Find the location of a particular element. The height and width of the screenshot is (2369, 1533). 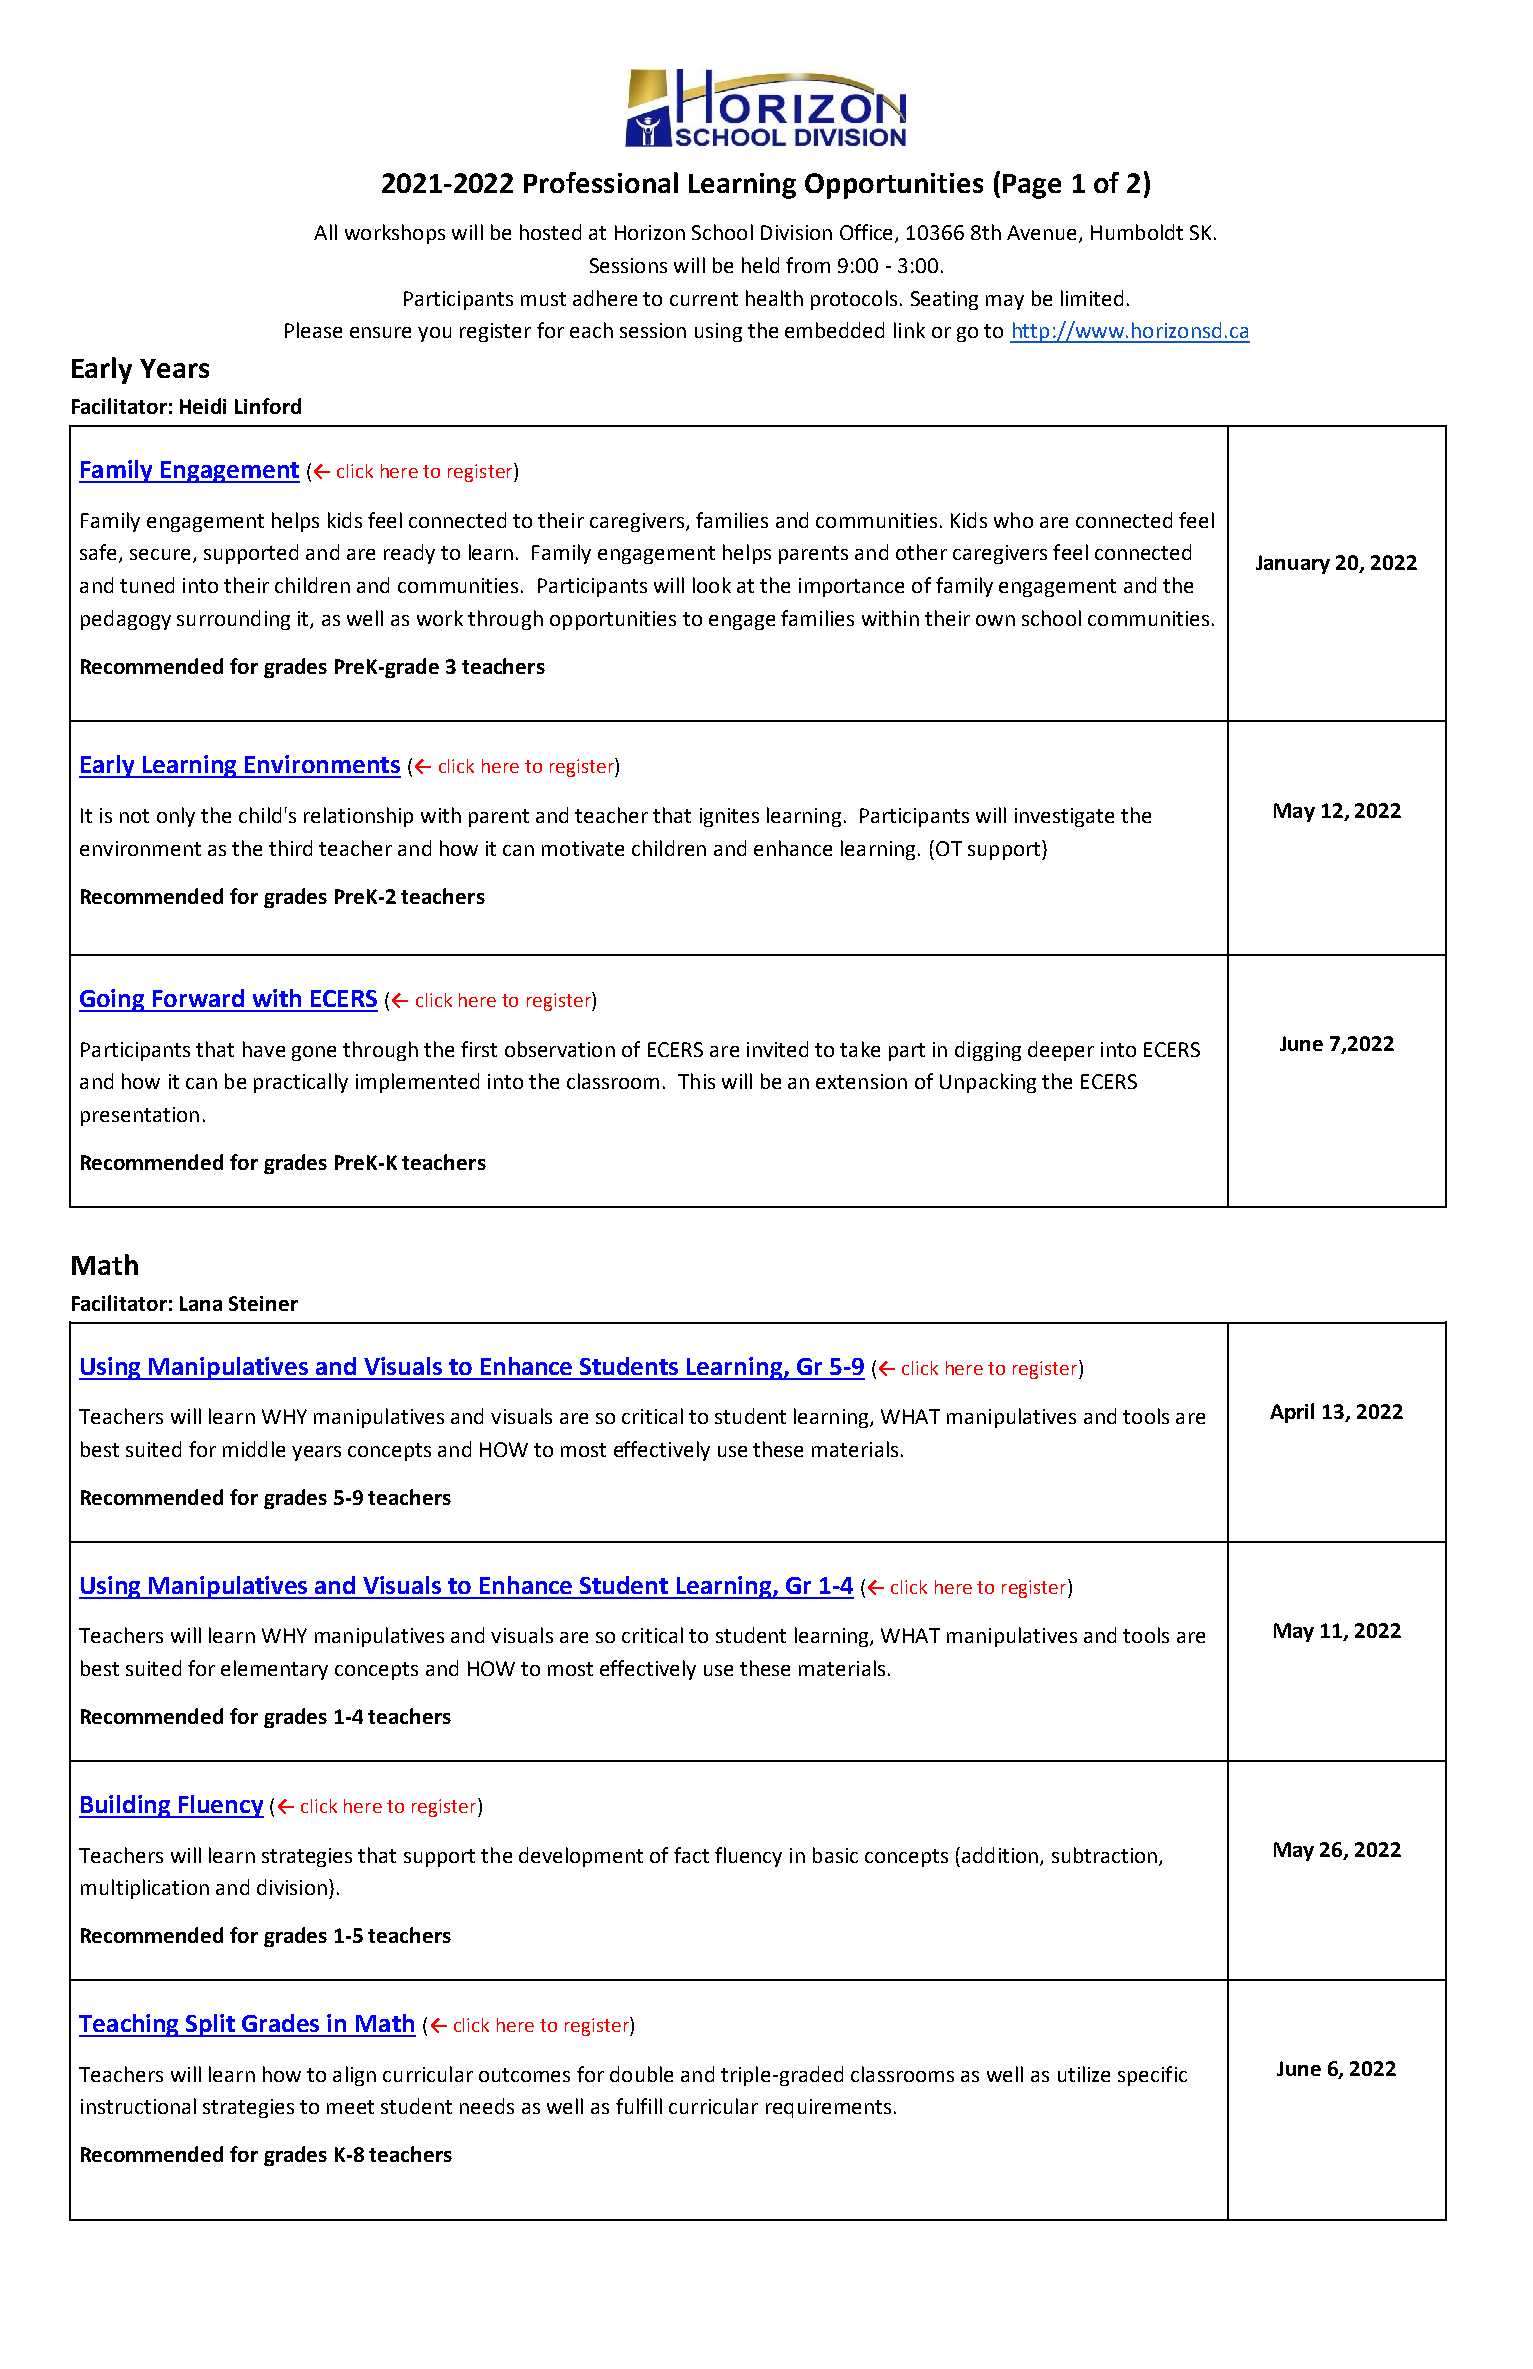

This is located at coordinates (696, 1081).
